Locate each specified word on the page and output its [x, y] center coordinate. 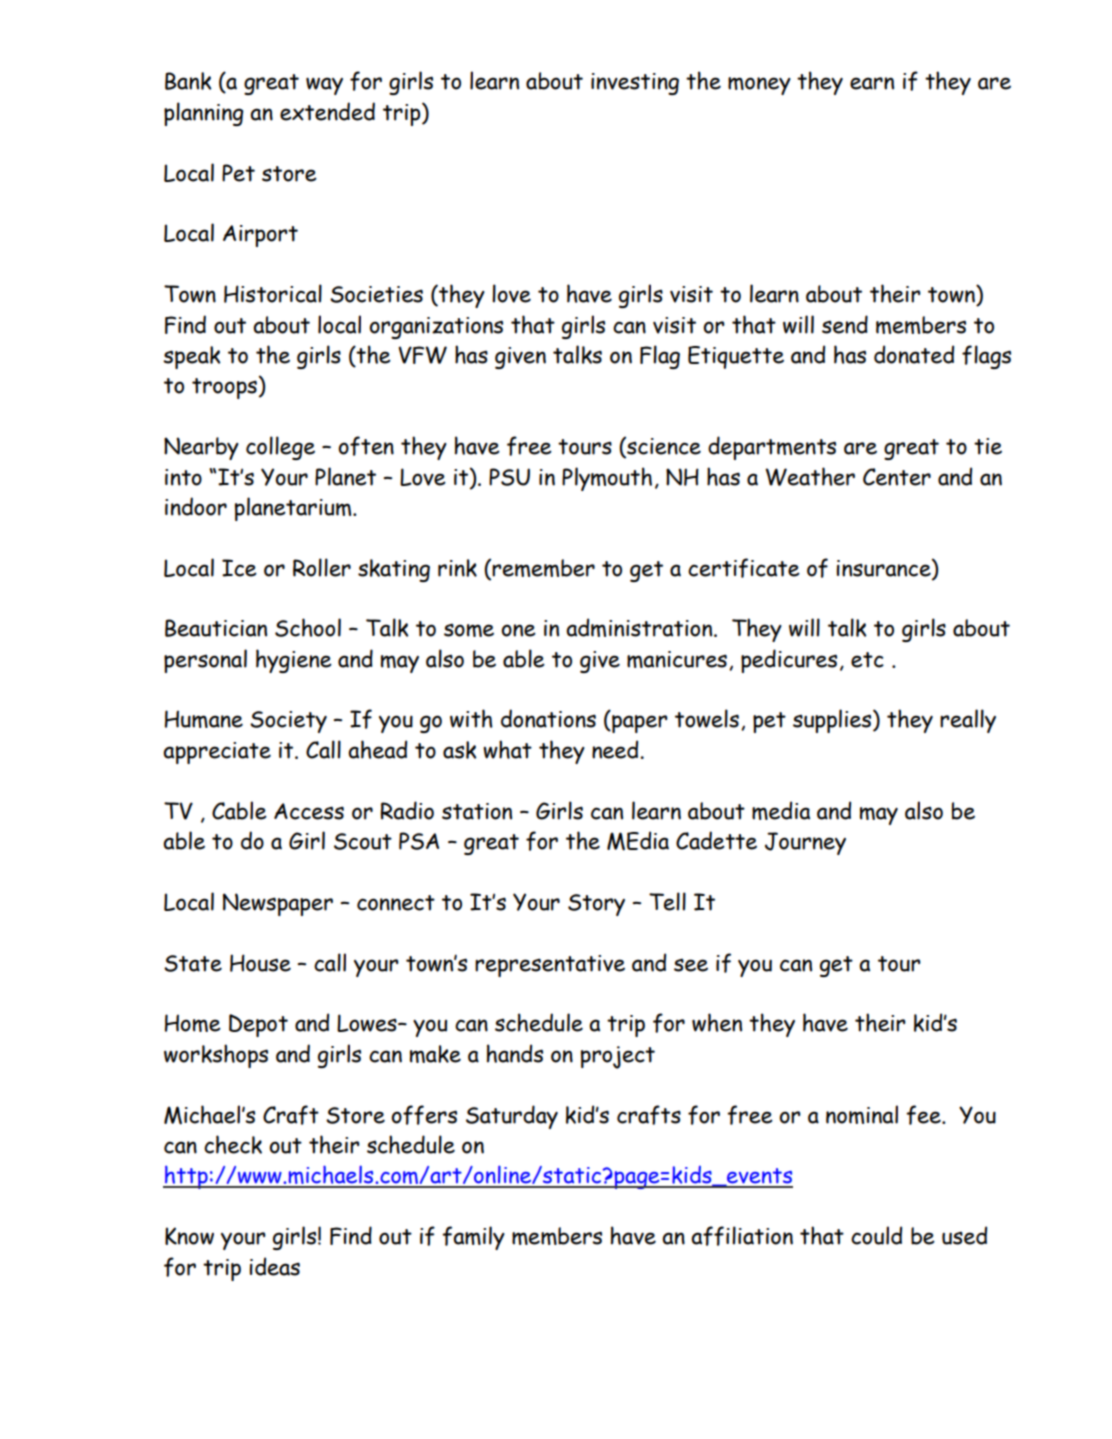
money [759, 86]
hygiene [294, 661]
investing [635, 84]
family [473, 1238]
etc [867, 660]
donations [548, 718]
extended [327, 111]
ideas [274, 1266]
